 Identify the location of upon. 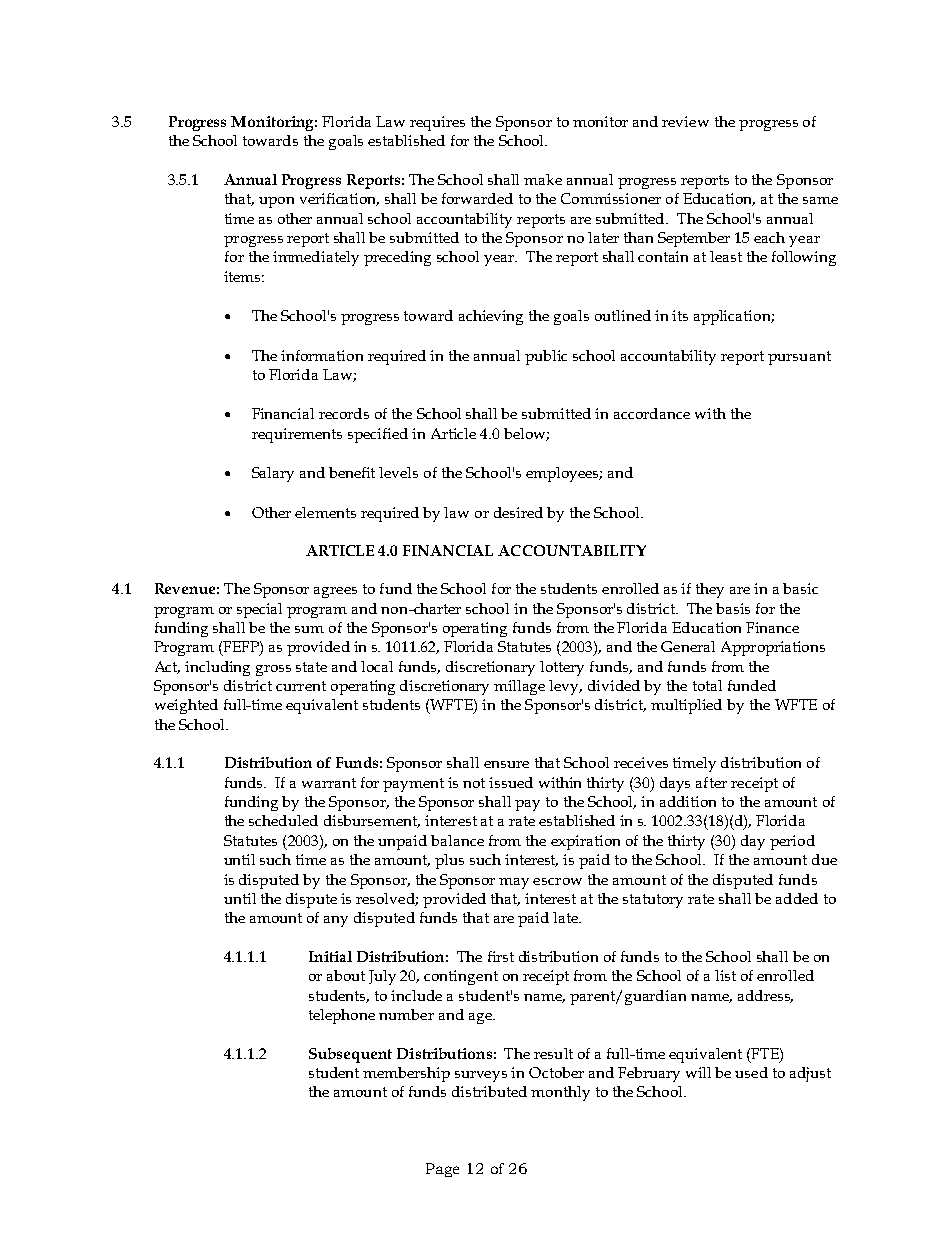
(276, 202).
